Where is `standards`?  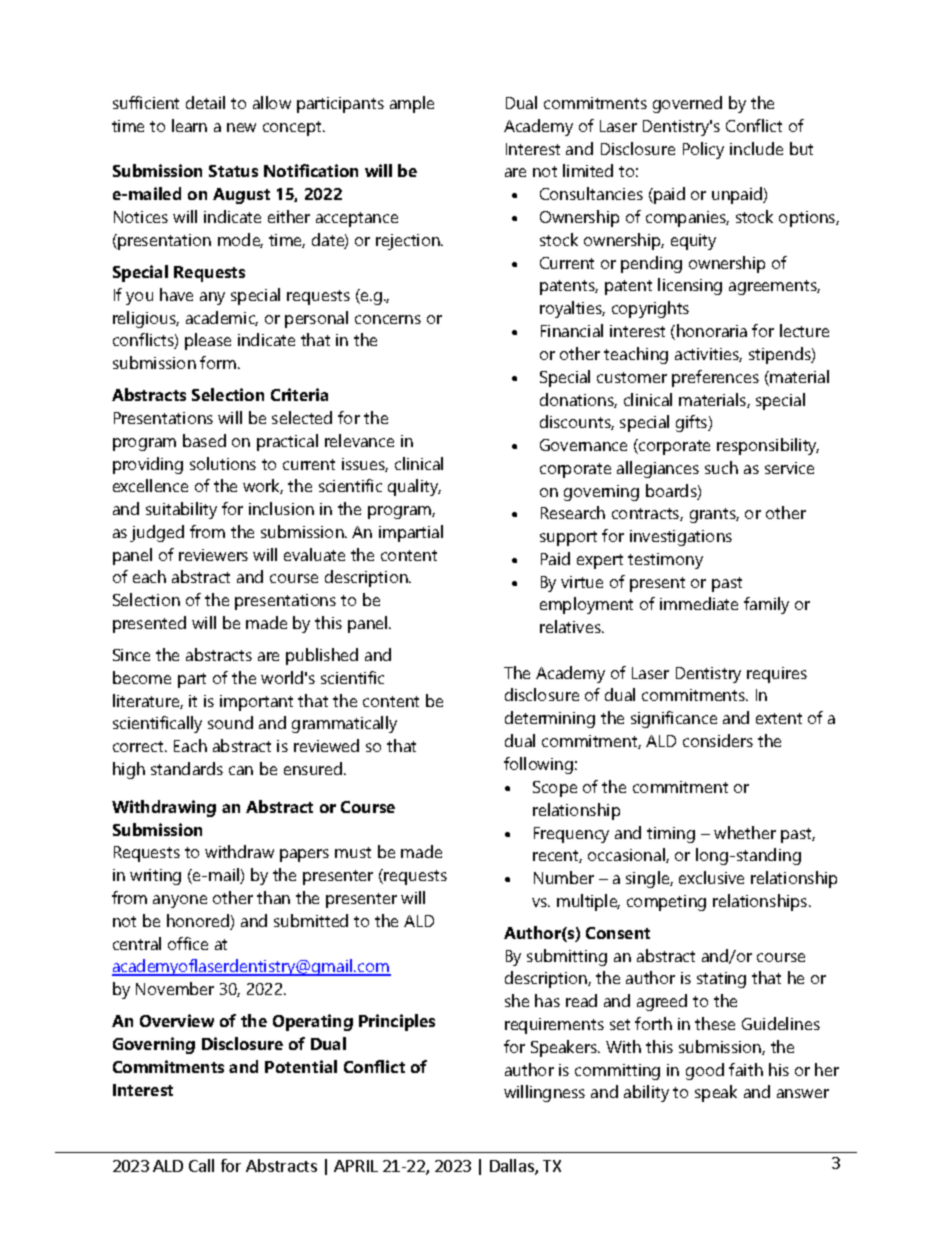 standards is located at coordinates (187, 768).
